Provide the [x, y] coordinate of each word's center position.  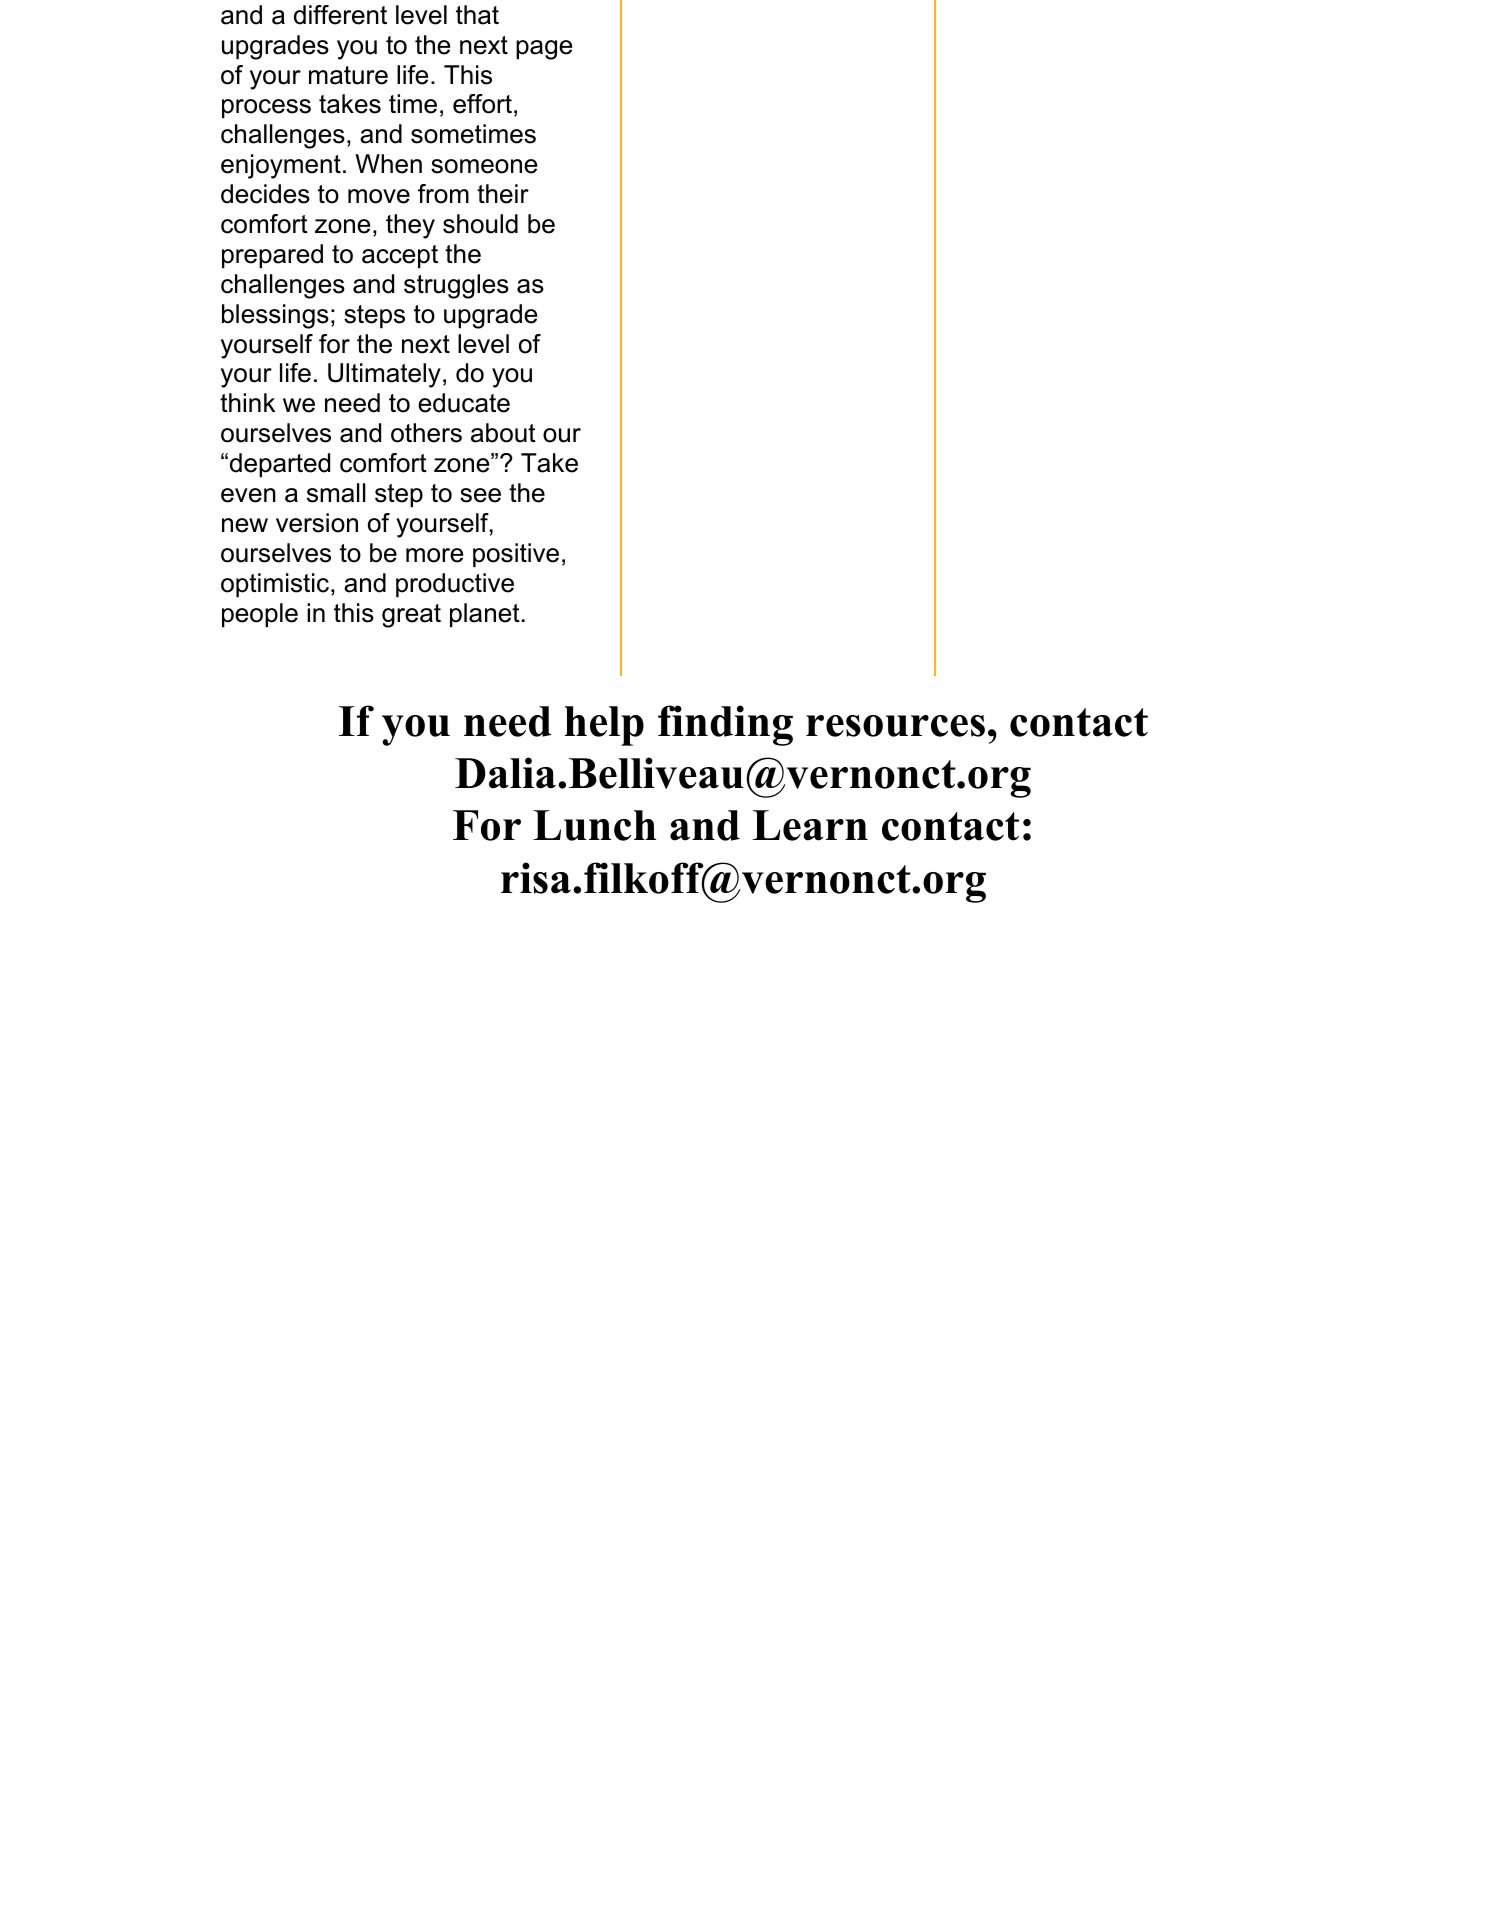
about [503, 433]
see [480, 495]
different [340, 15]
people [260, 615]
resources [895, 726]
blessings [275, 316]
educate [464, 403]
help [604, 726]
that [477, 15]
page [544, 50]
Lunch [594, 825]
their [503, 194]
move [379, 196]
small [336, 493]
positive [516, 555]
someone [484, 166]
